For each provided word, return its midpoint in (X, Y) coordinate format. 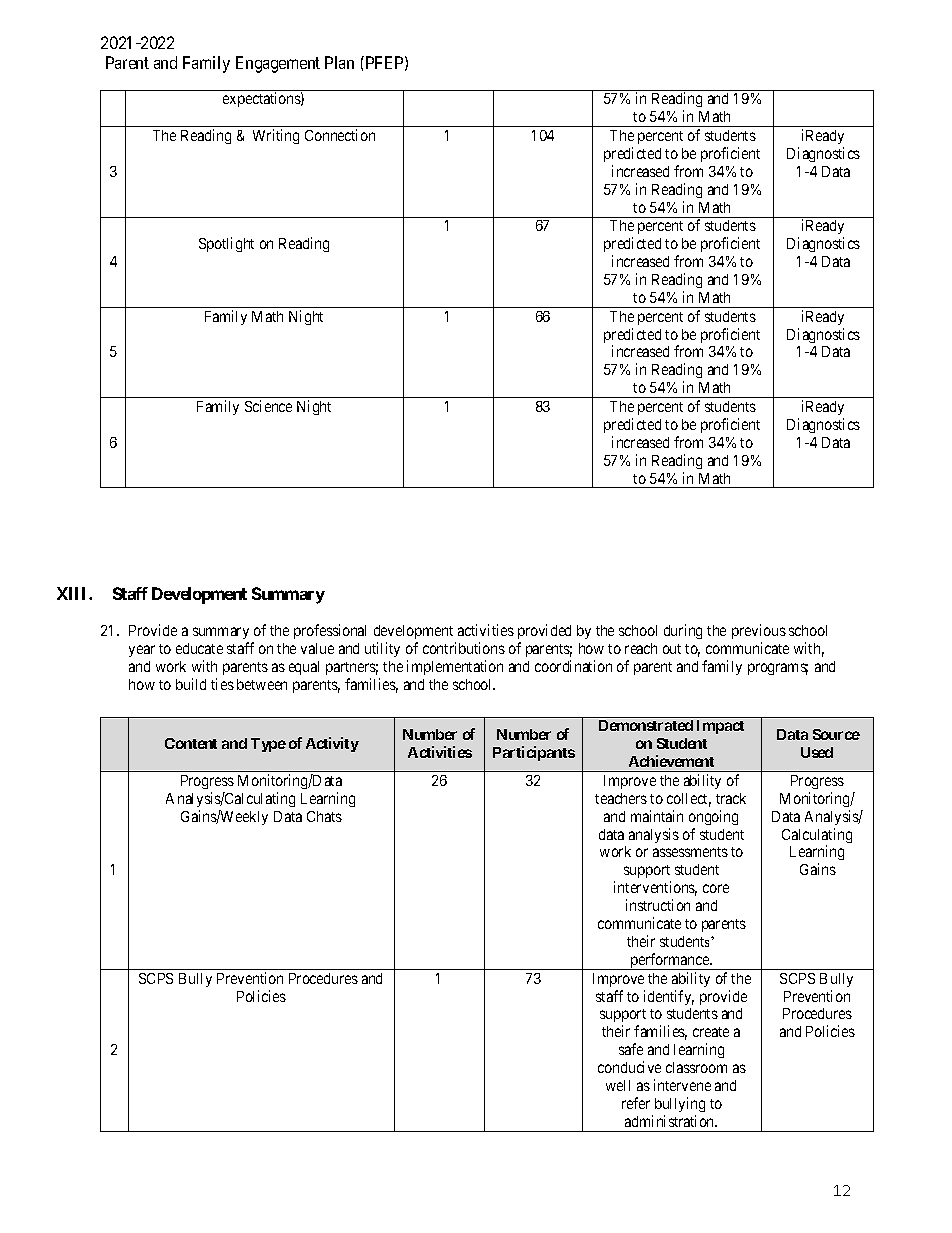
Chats (324, 816)
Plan (339, 62)
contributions (464, 648)
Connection (340, 135)
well (618, 1085)
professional (330, 631)
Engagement (278, 64)
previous (759, 633)
